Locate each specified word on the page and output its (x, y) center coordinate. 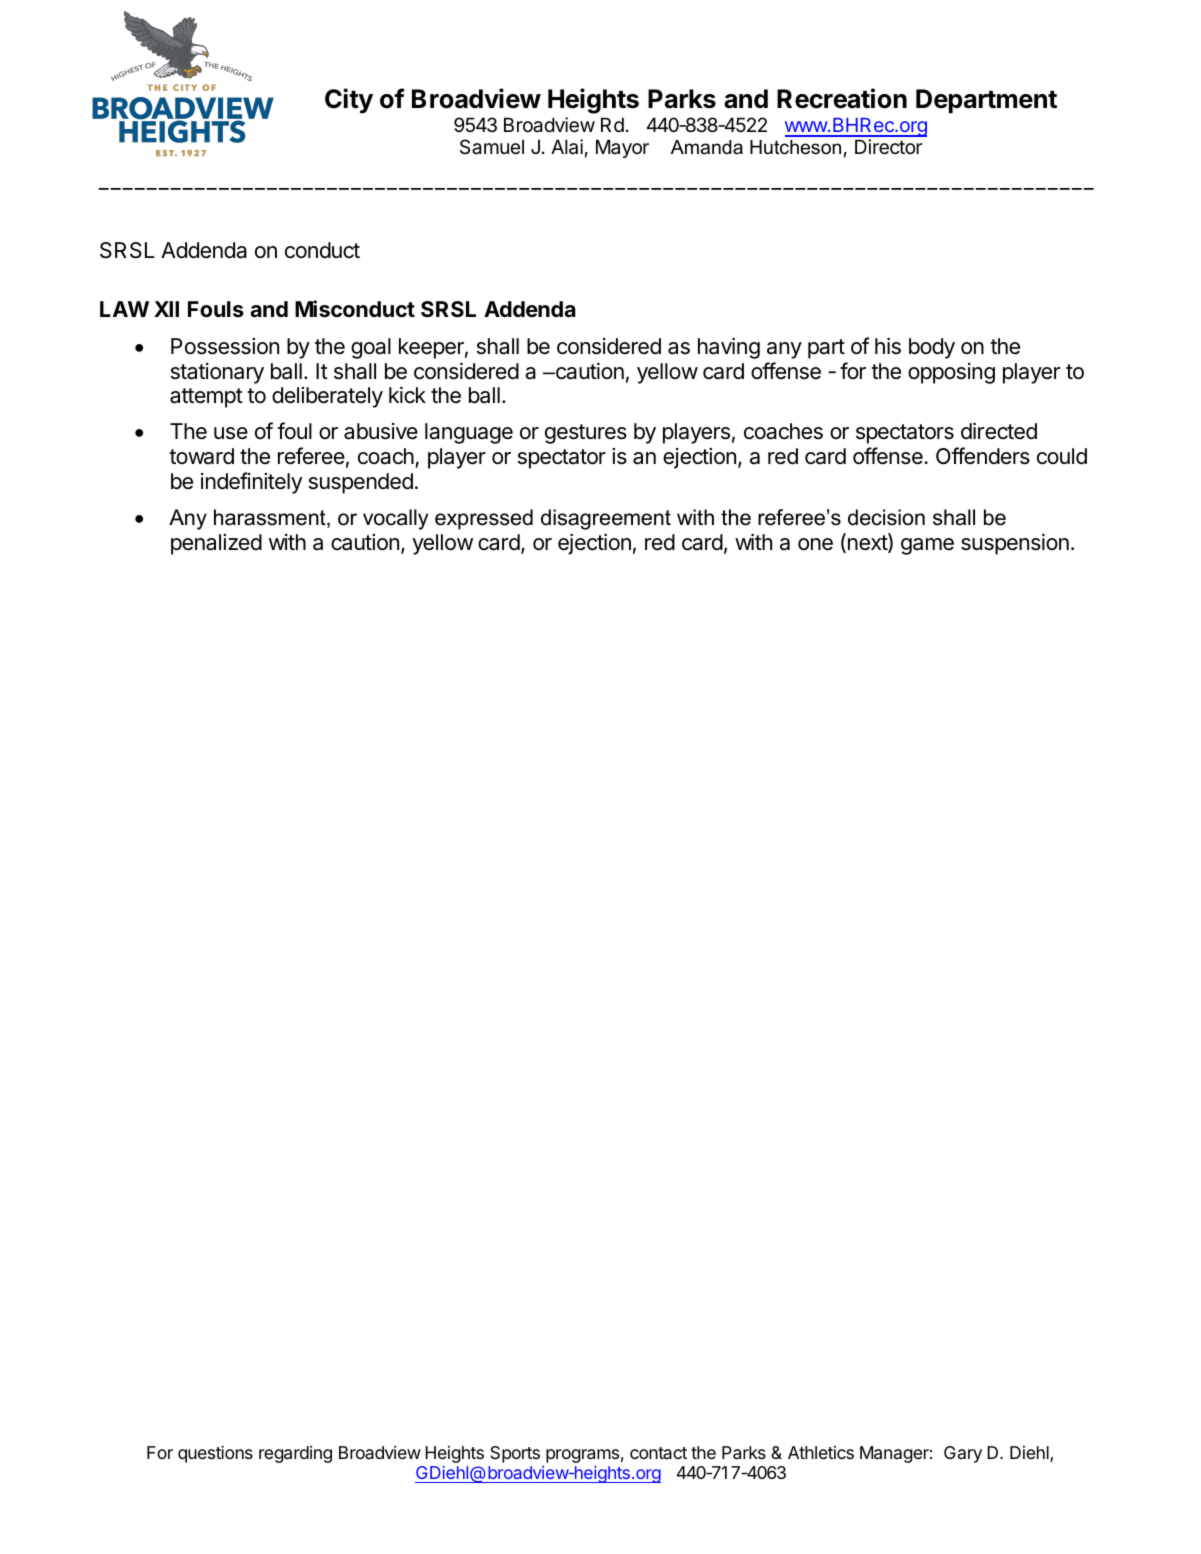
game (927, 546)
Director (888, 147)
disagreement (606, 519)
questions (215, 1454)
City (349, 101)
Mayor (622, 148)
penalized (216, 544)
